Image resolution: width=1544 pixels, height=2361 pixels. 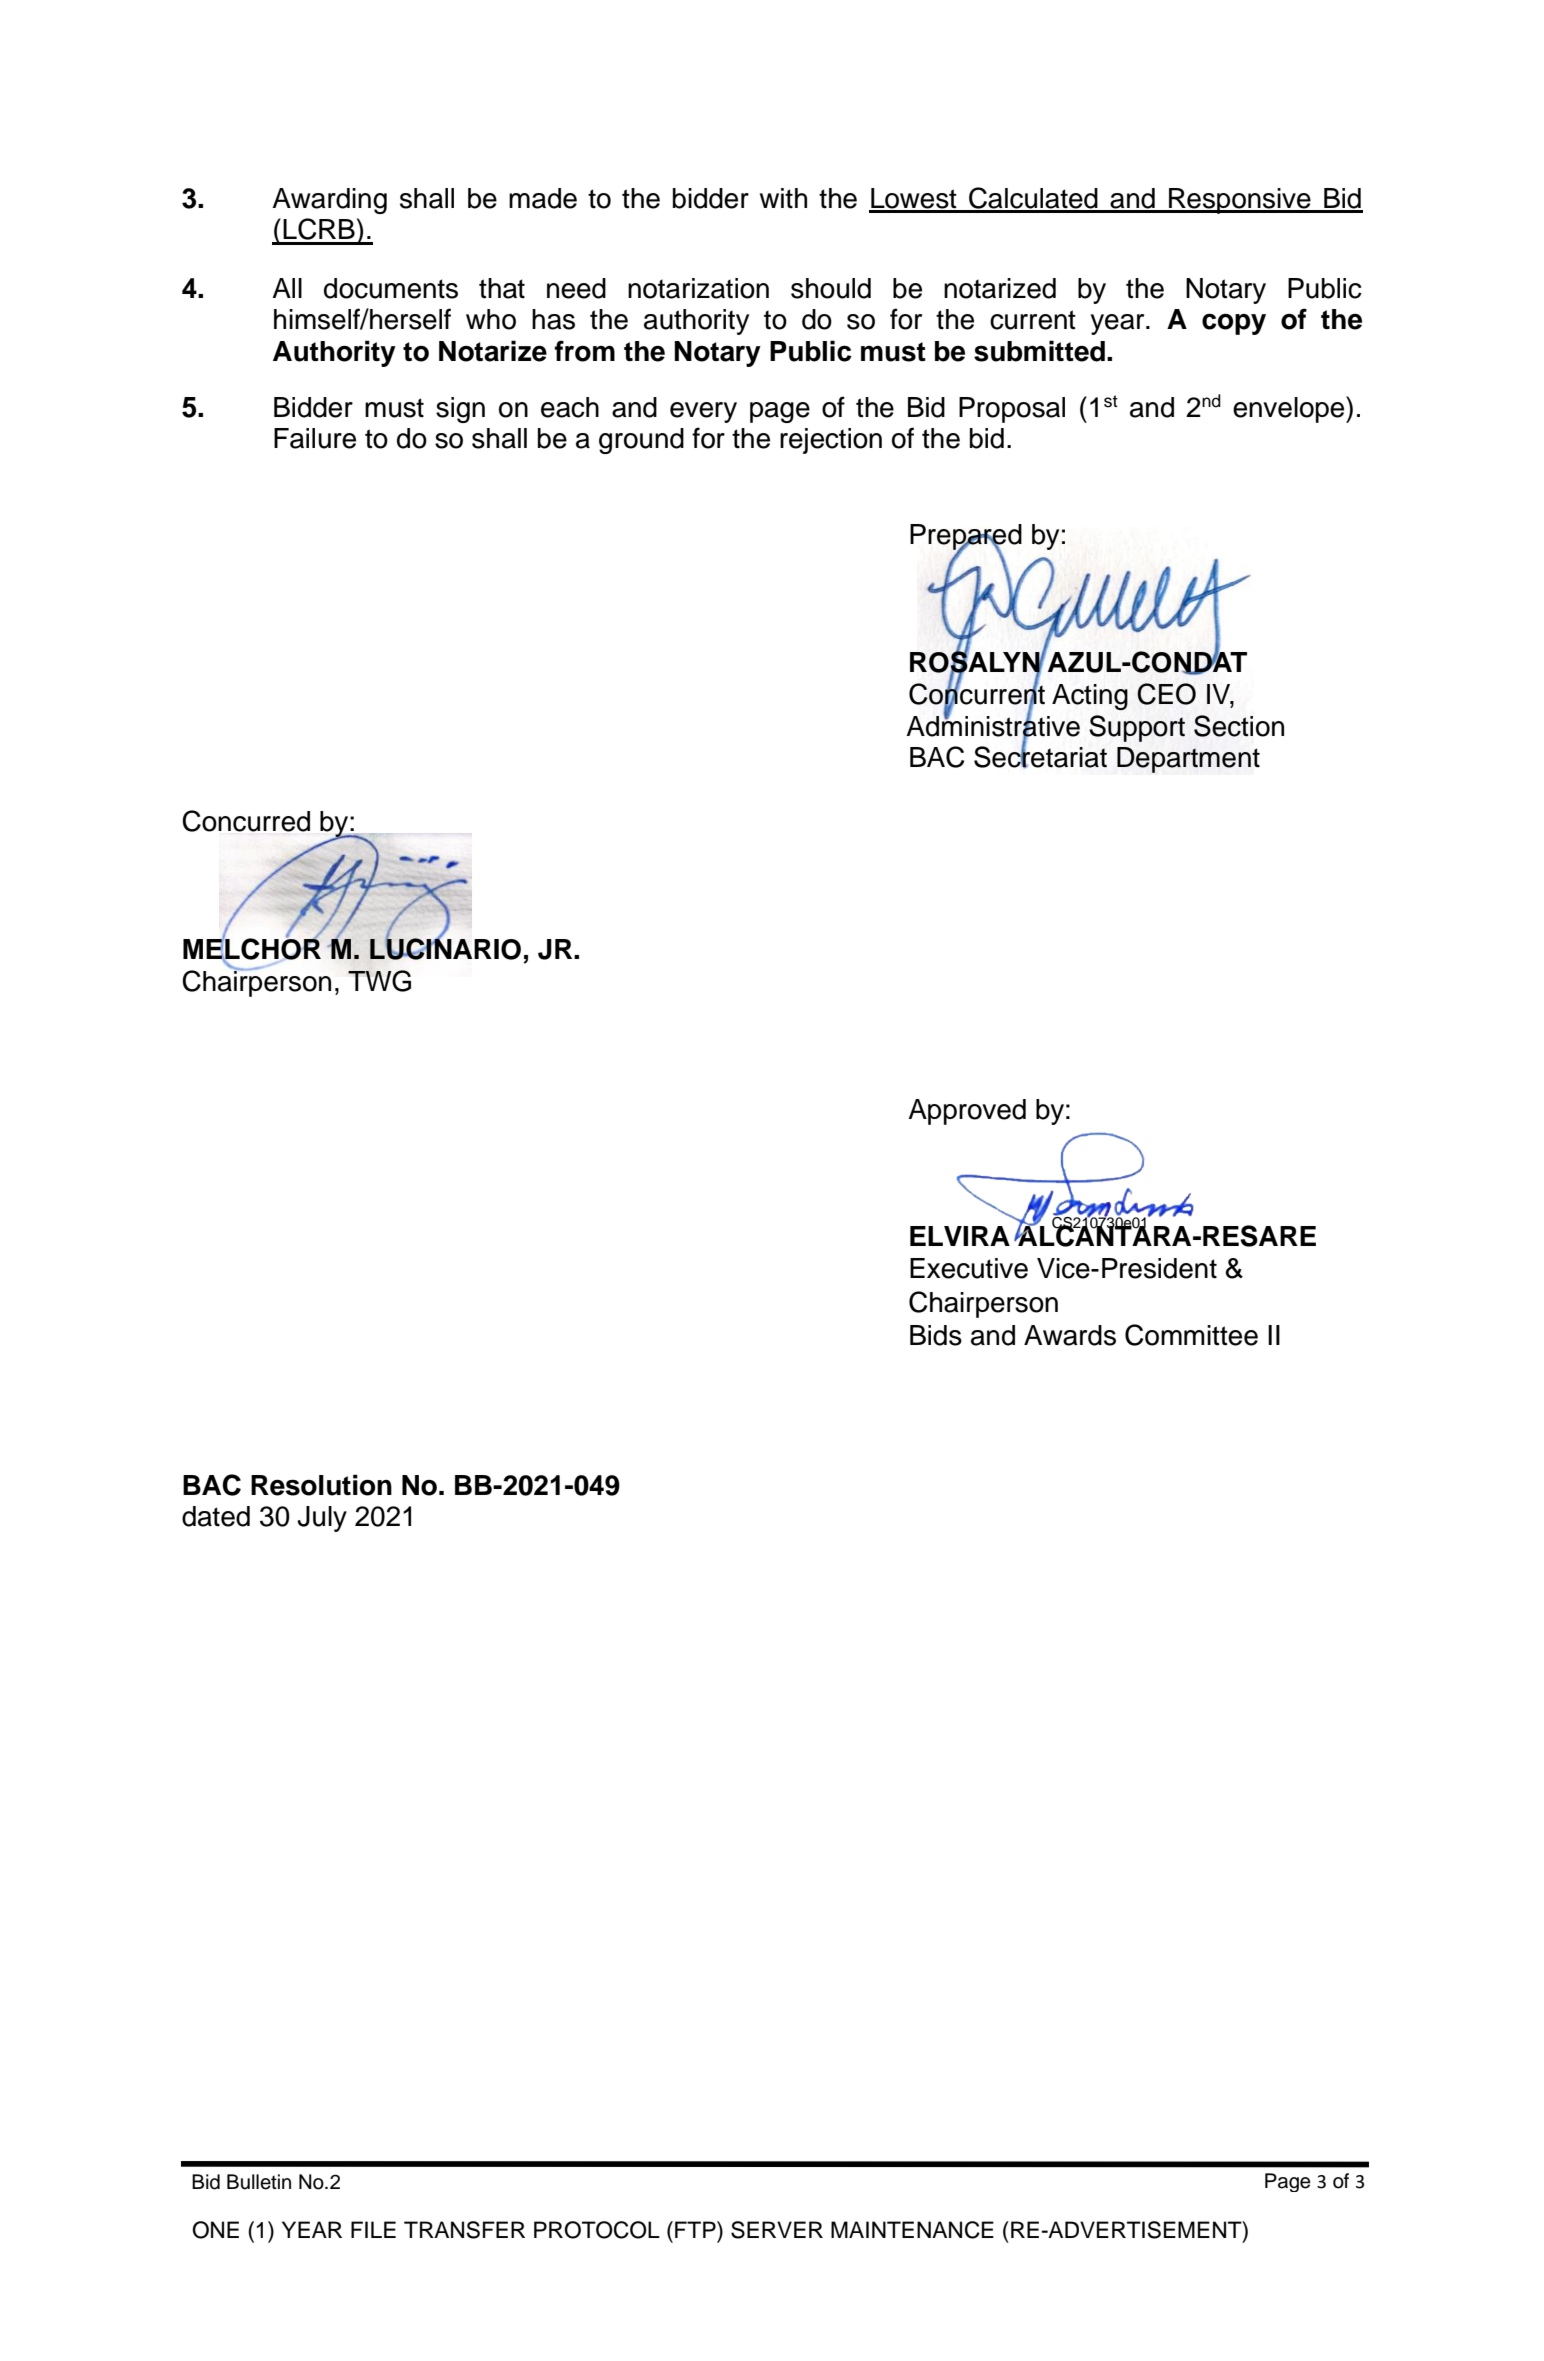 I want to click on FILE, so click(x=373, y=2229).
